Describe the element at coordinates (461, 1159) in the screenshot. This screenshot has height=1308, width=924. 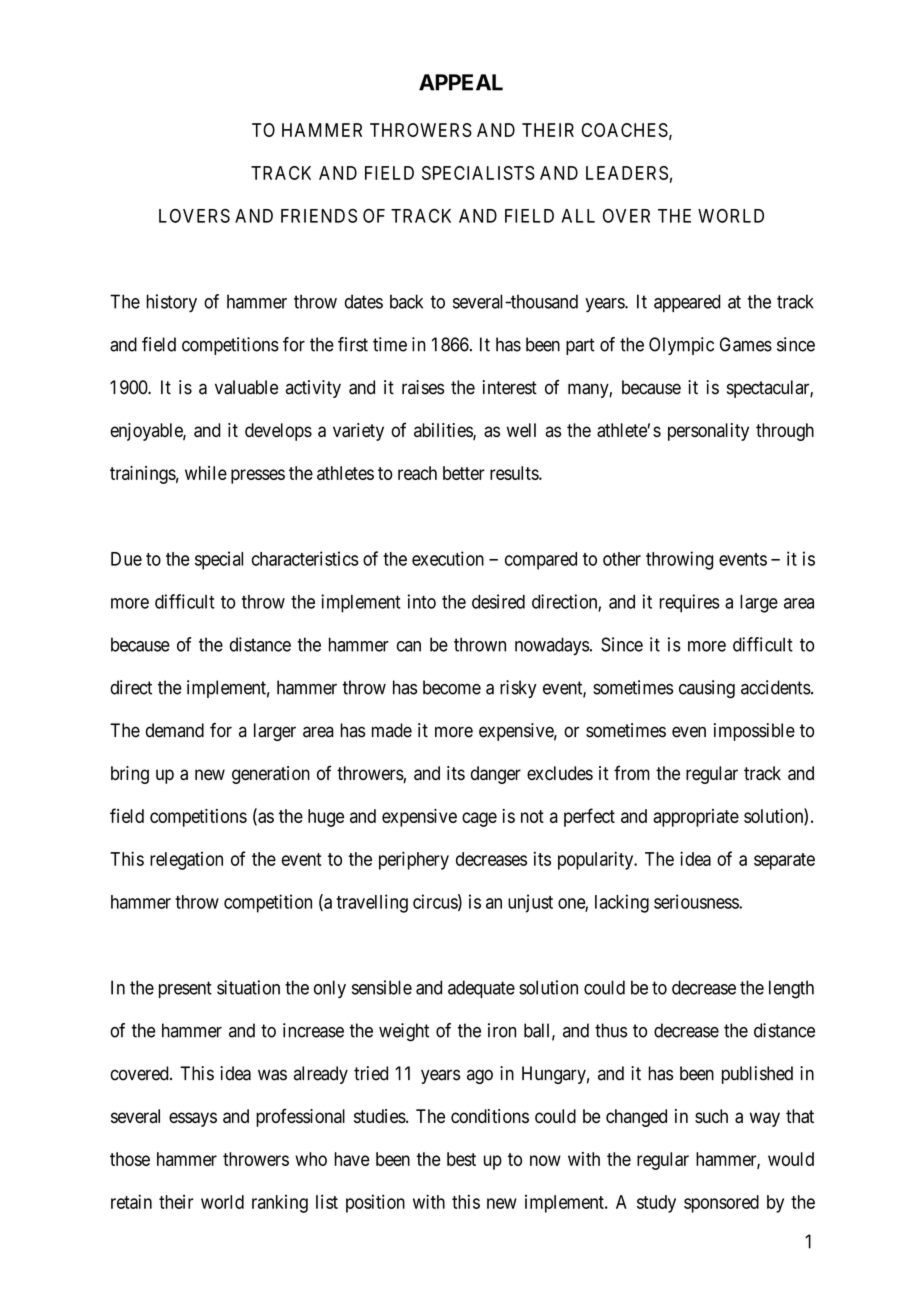
I see `best` at that location.
